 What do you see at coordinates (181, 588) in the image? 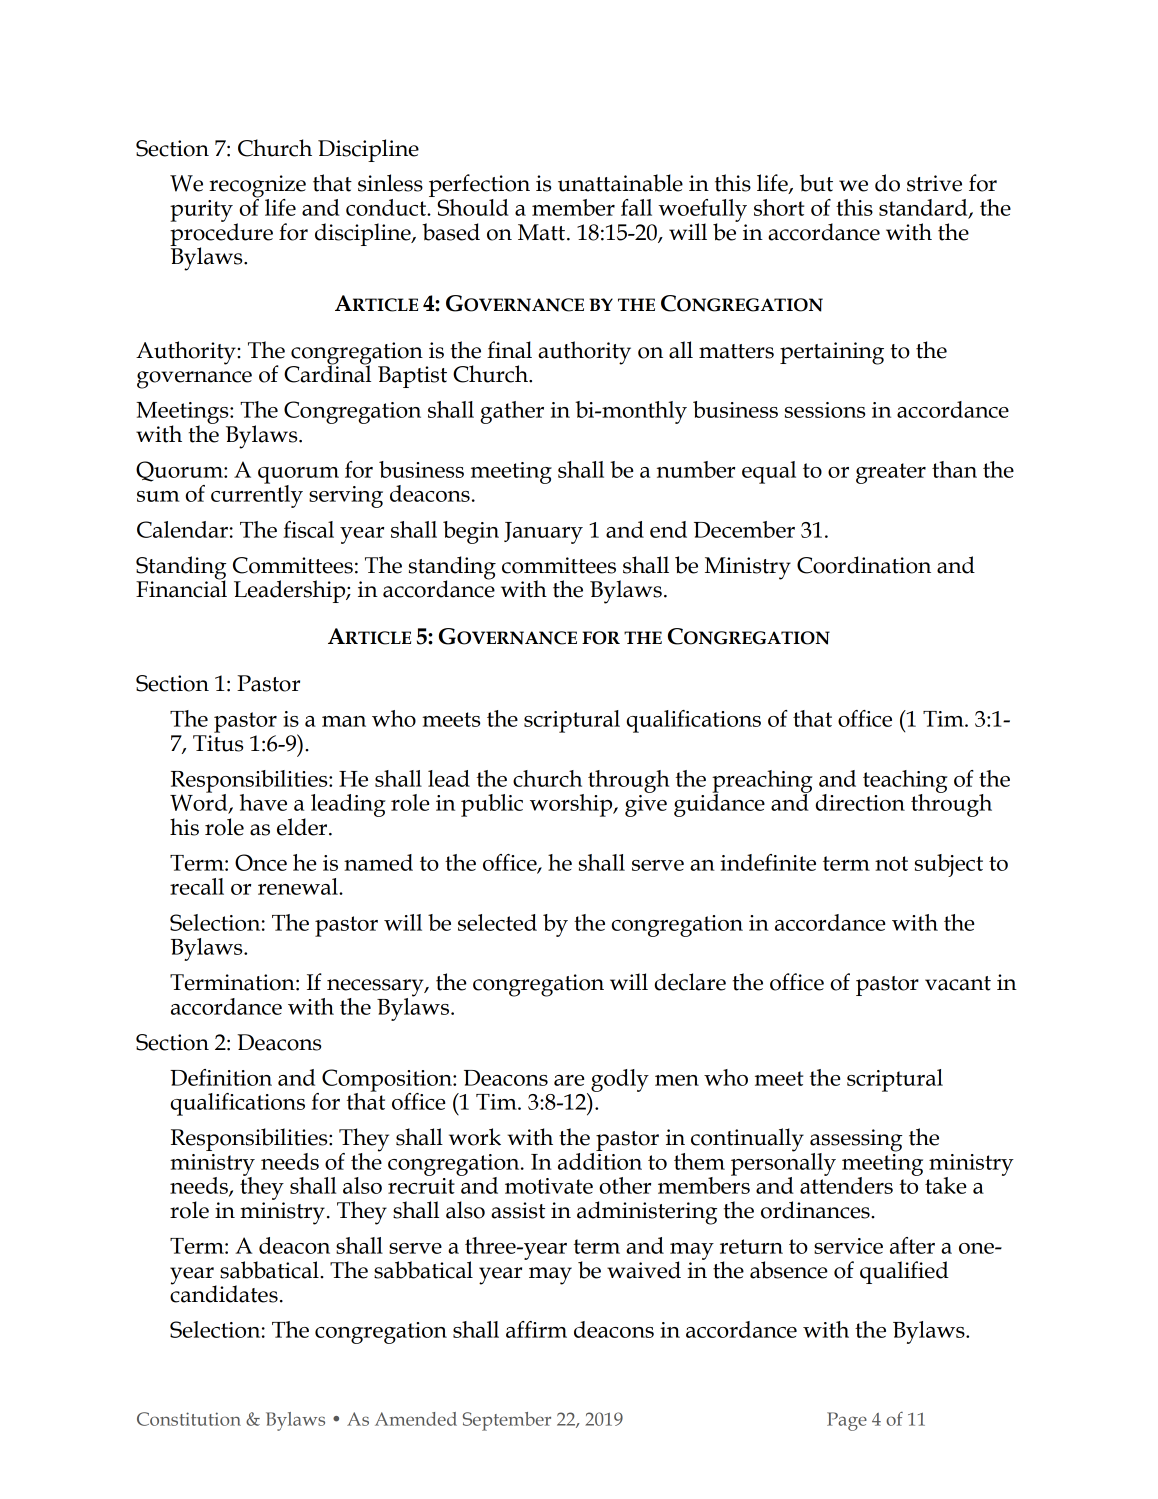
I see `Financial` at bounding box center [181, 588].
